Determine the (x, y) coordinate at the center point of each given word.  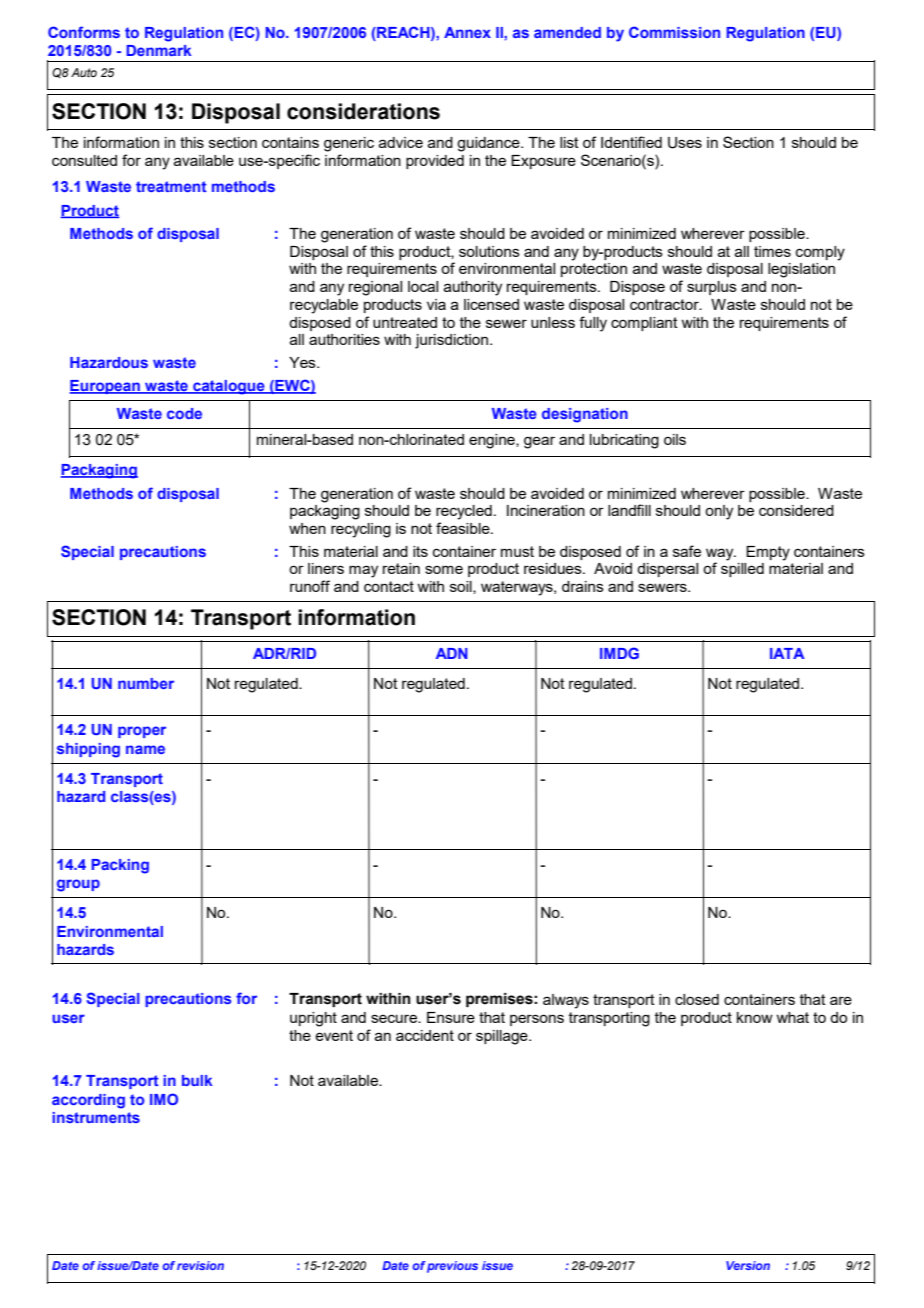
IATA (787, 653)
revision (200, 1265)
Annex (467, 32)
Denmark (158, 50)
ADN (452, 653)
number (146, 683)
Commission (674, 32)
